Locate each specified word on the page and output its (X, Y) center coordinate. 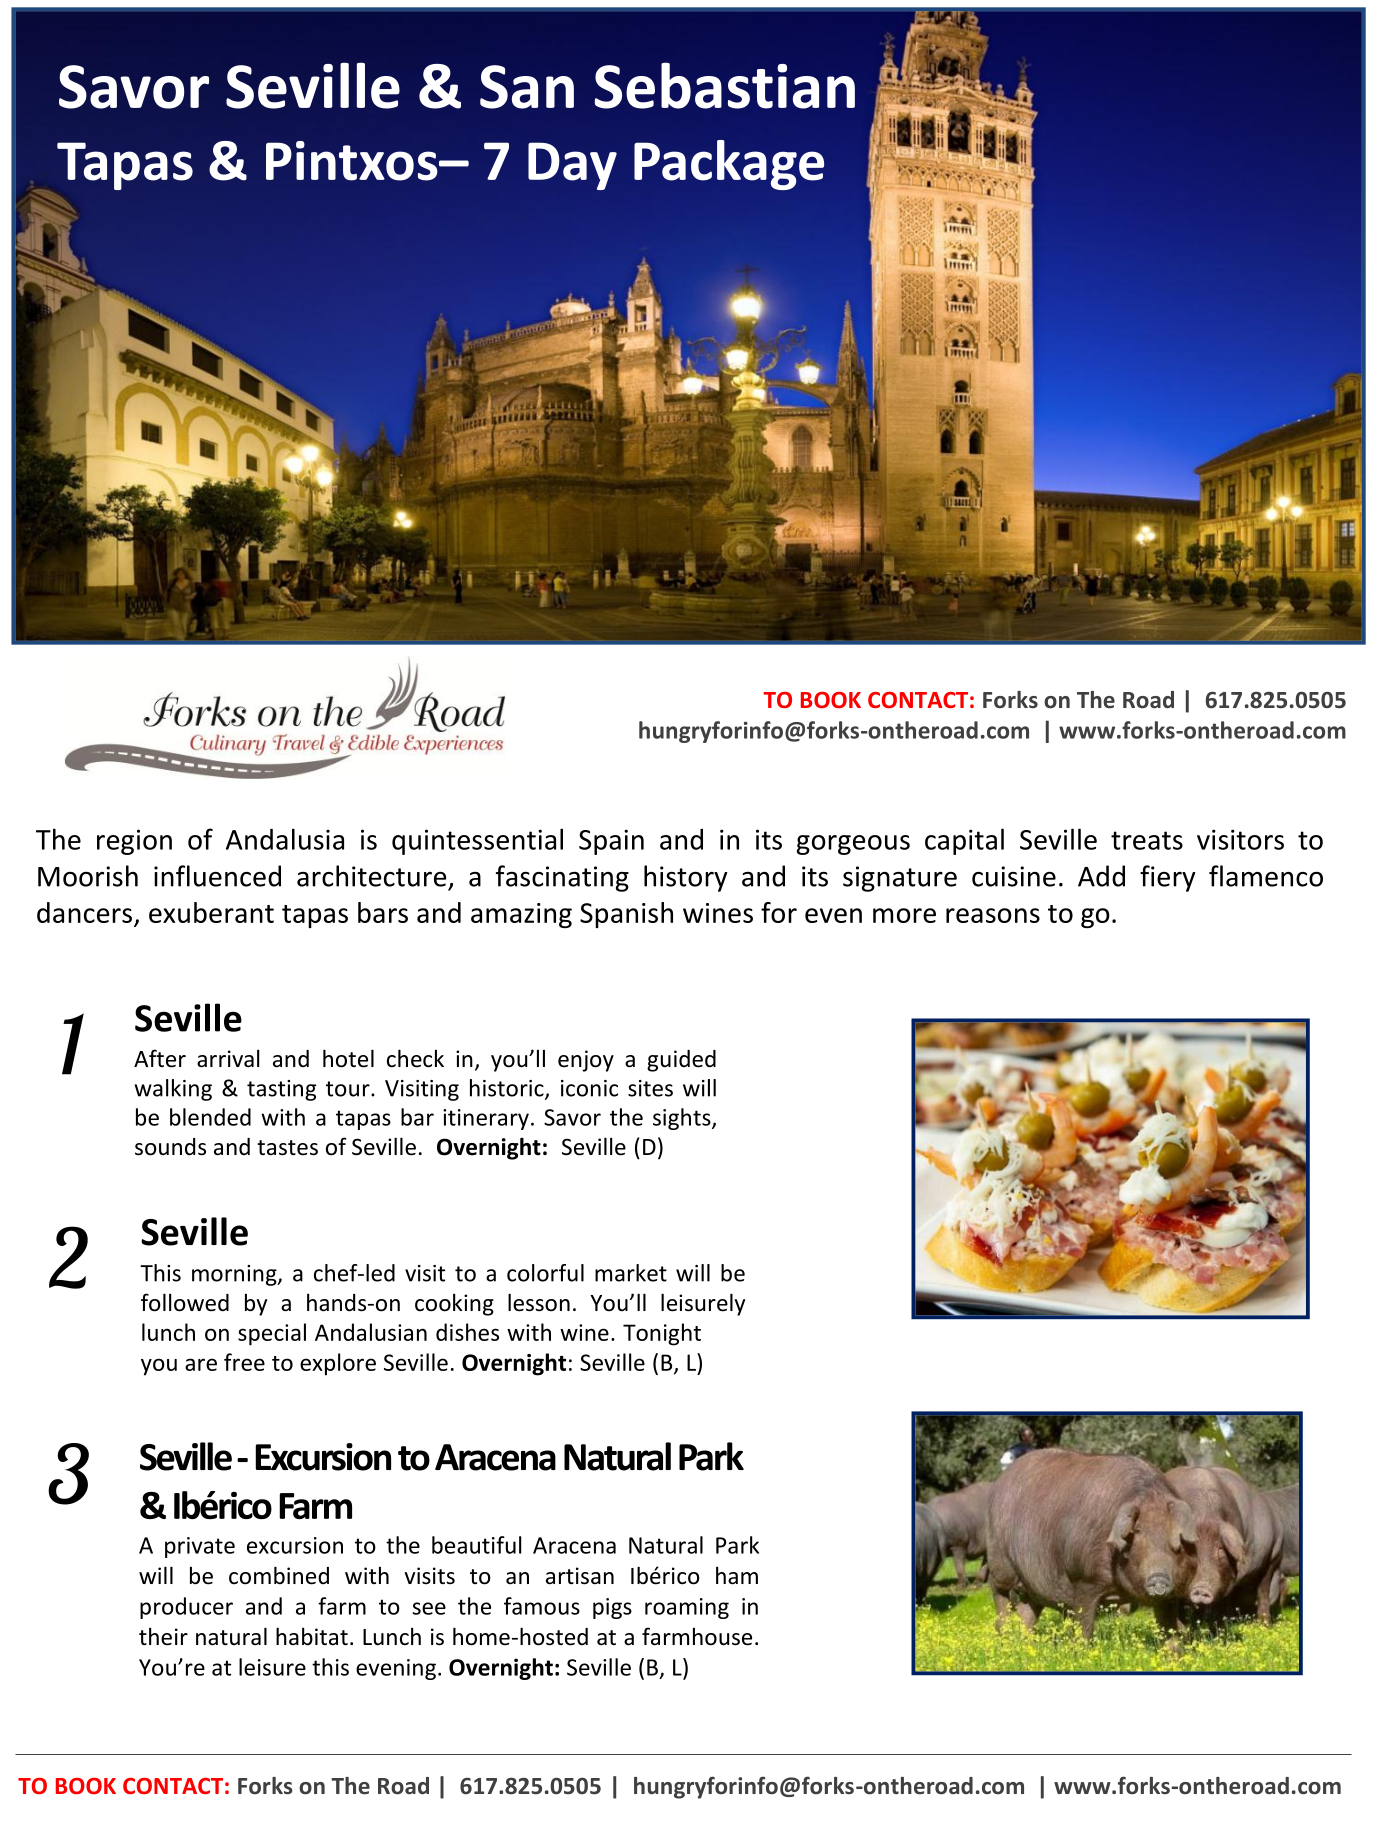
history (686, 878)
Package (729, 165)
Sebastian (725, 85)
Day (572, 166)
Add (1101, 876)
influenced (217, 876)
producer (186, 1608)
